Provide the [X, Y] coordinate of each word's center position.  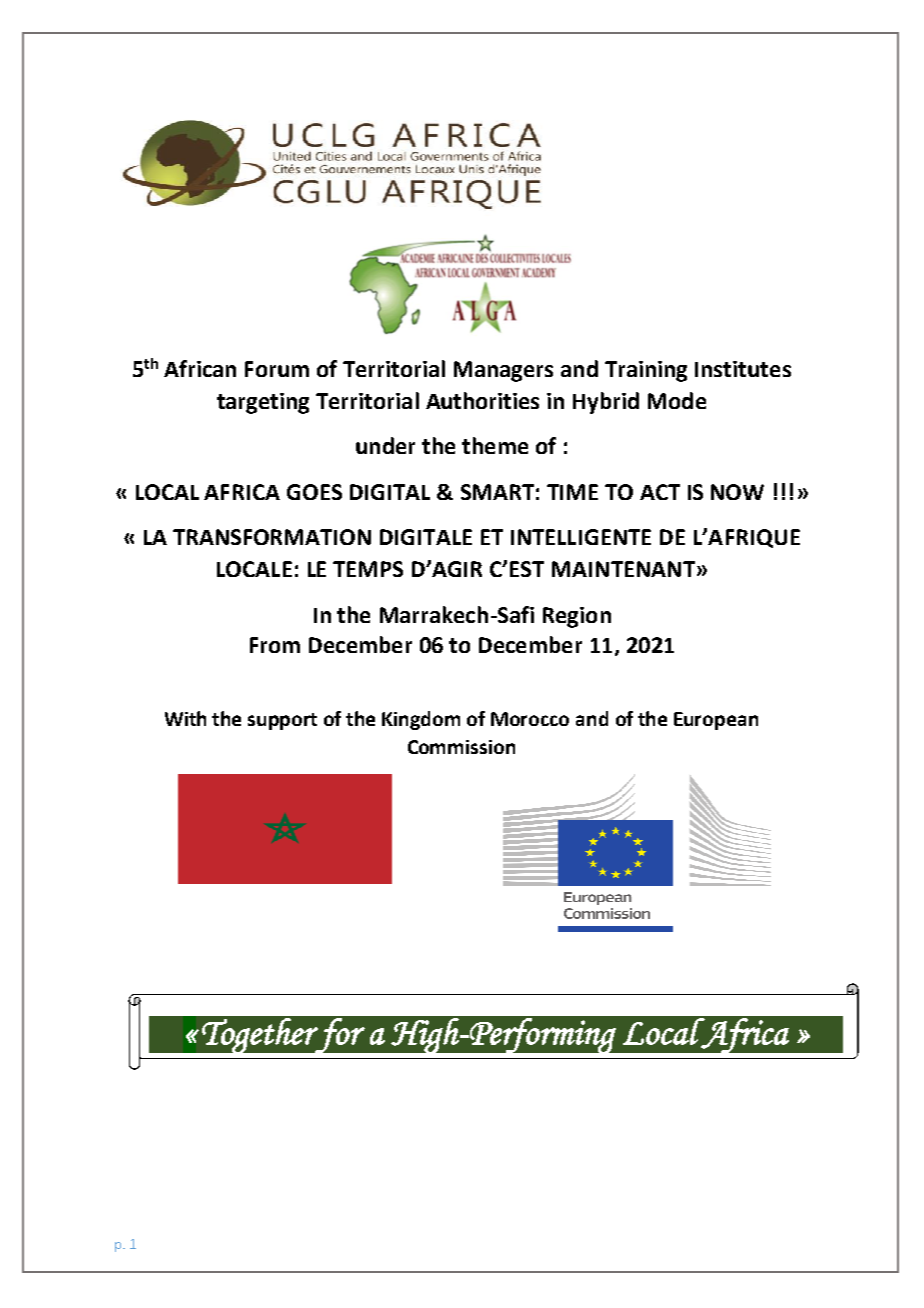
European [716, 721]
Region [577, 617]
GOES [314, 492]
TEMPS [368, 569]
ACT [660, 492]
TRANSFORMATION [272, 537]
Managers [503, 371]
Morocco [530, 719]
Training [646, 371]
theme [495, 445]
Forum [277, 369]
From [275, 645]
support [282, 721]
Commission [461, 747]
